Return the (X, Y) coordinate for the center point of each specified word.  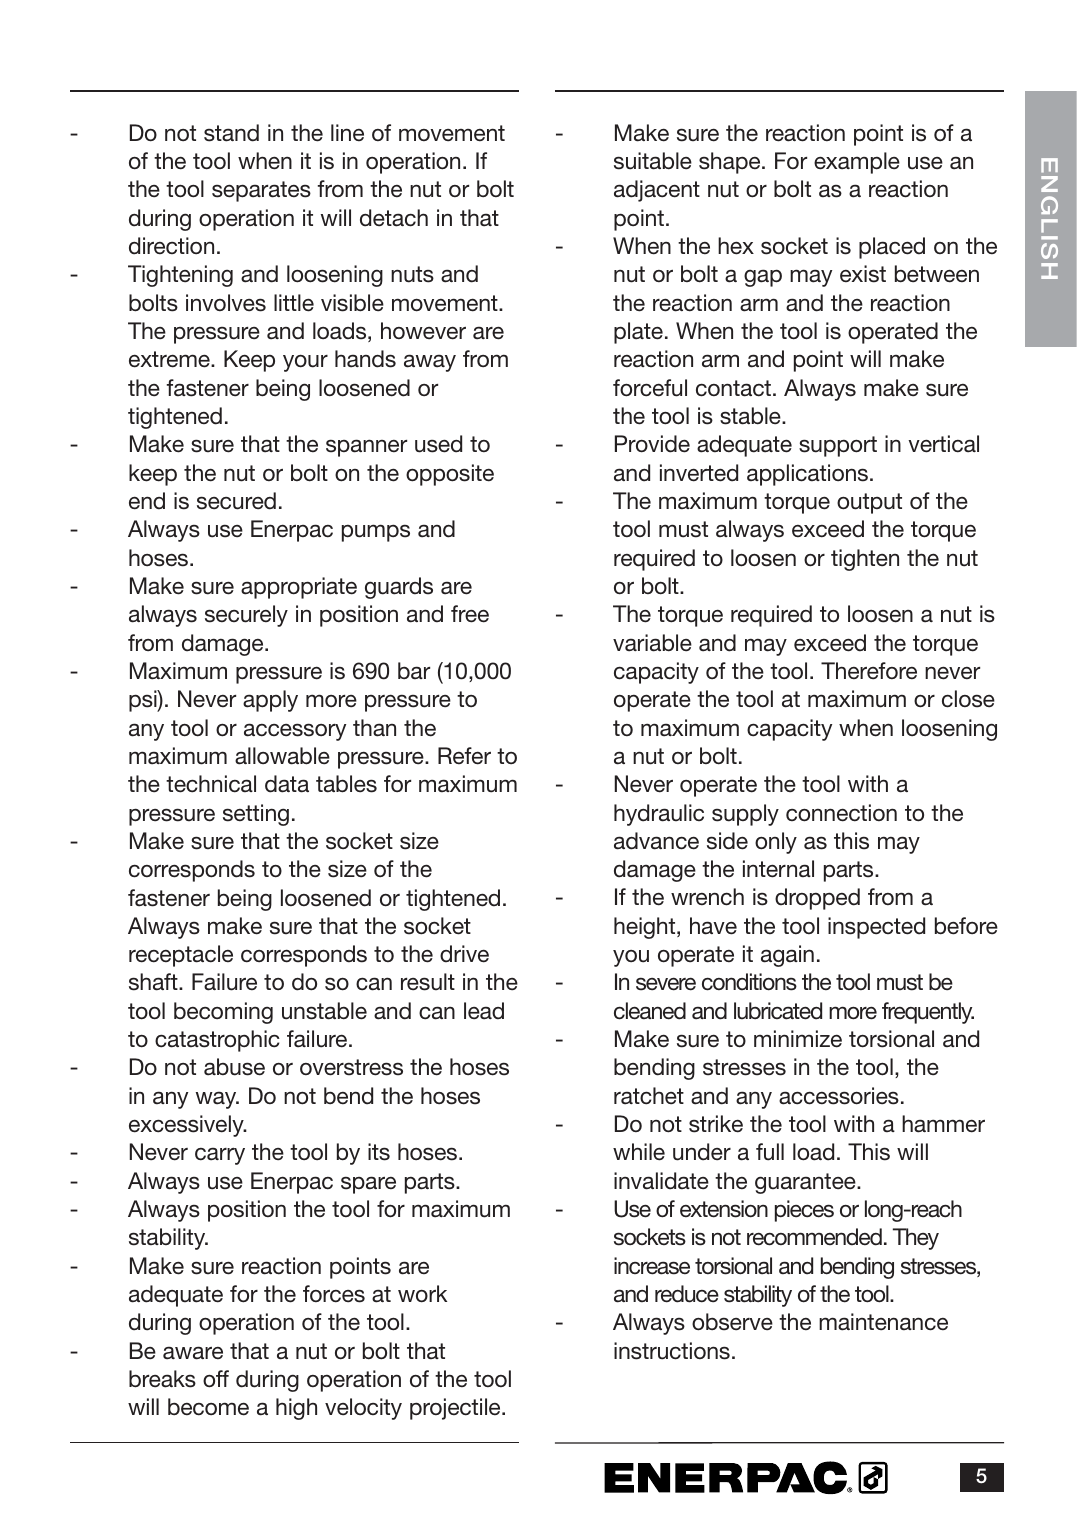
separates (261, 191)
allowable (282, 756)
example (857, 163)
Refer (464, 756)
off (216, 1379)
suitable (653, 161)
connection (841, 813)
